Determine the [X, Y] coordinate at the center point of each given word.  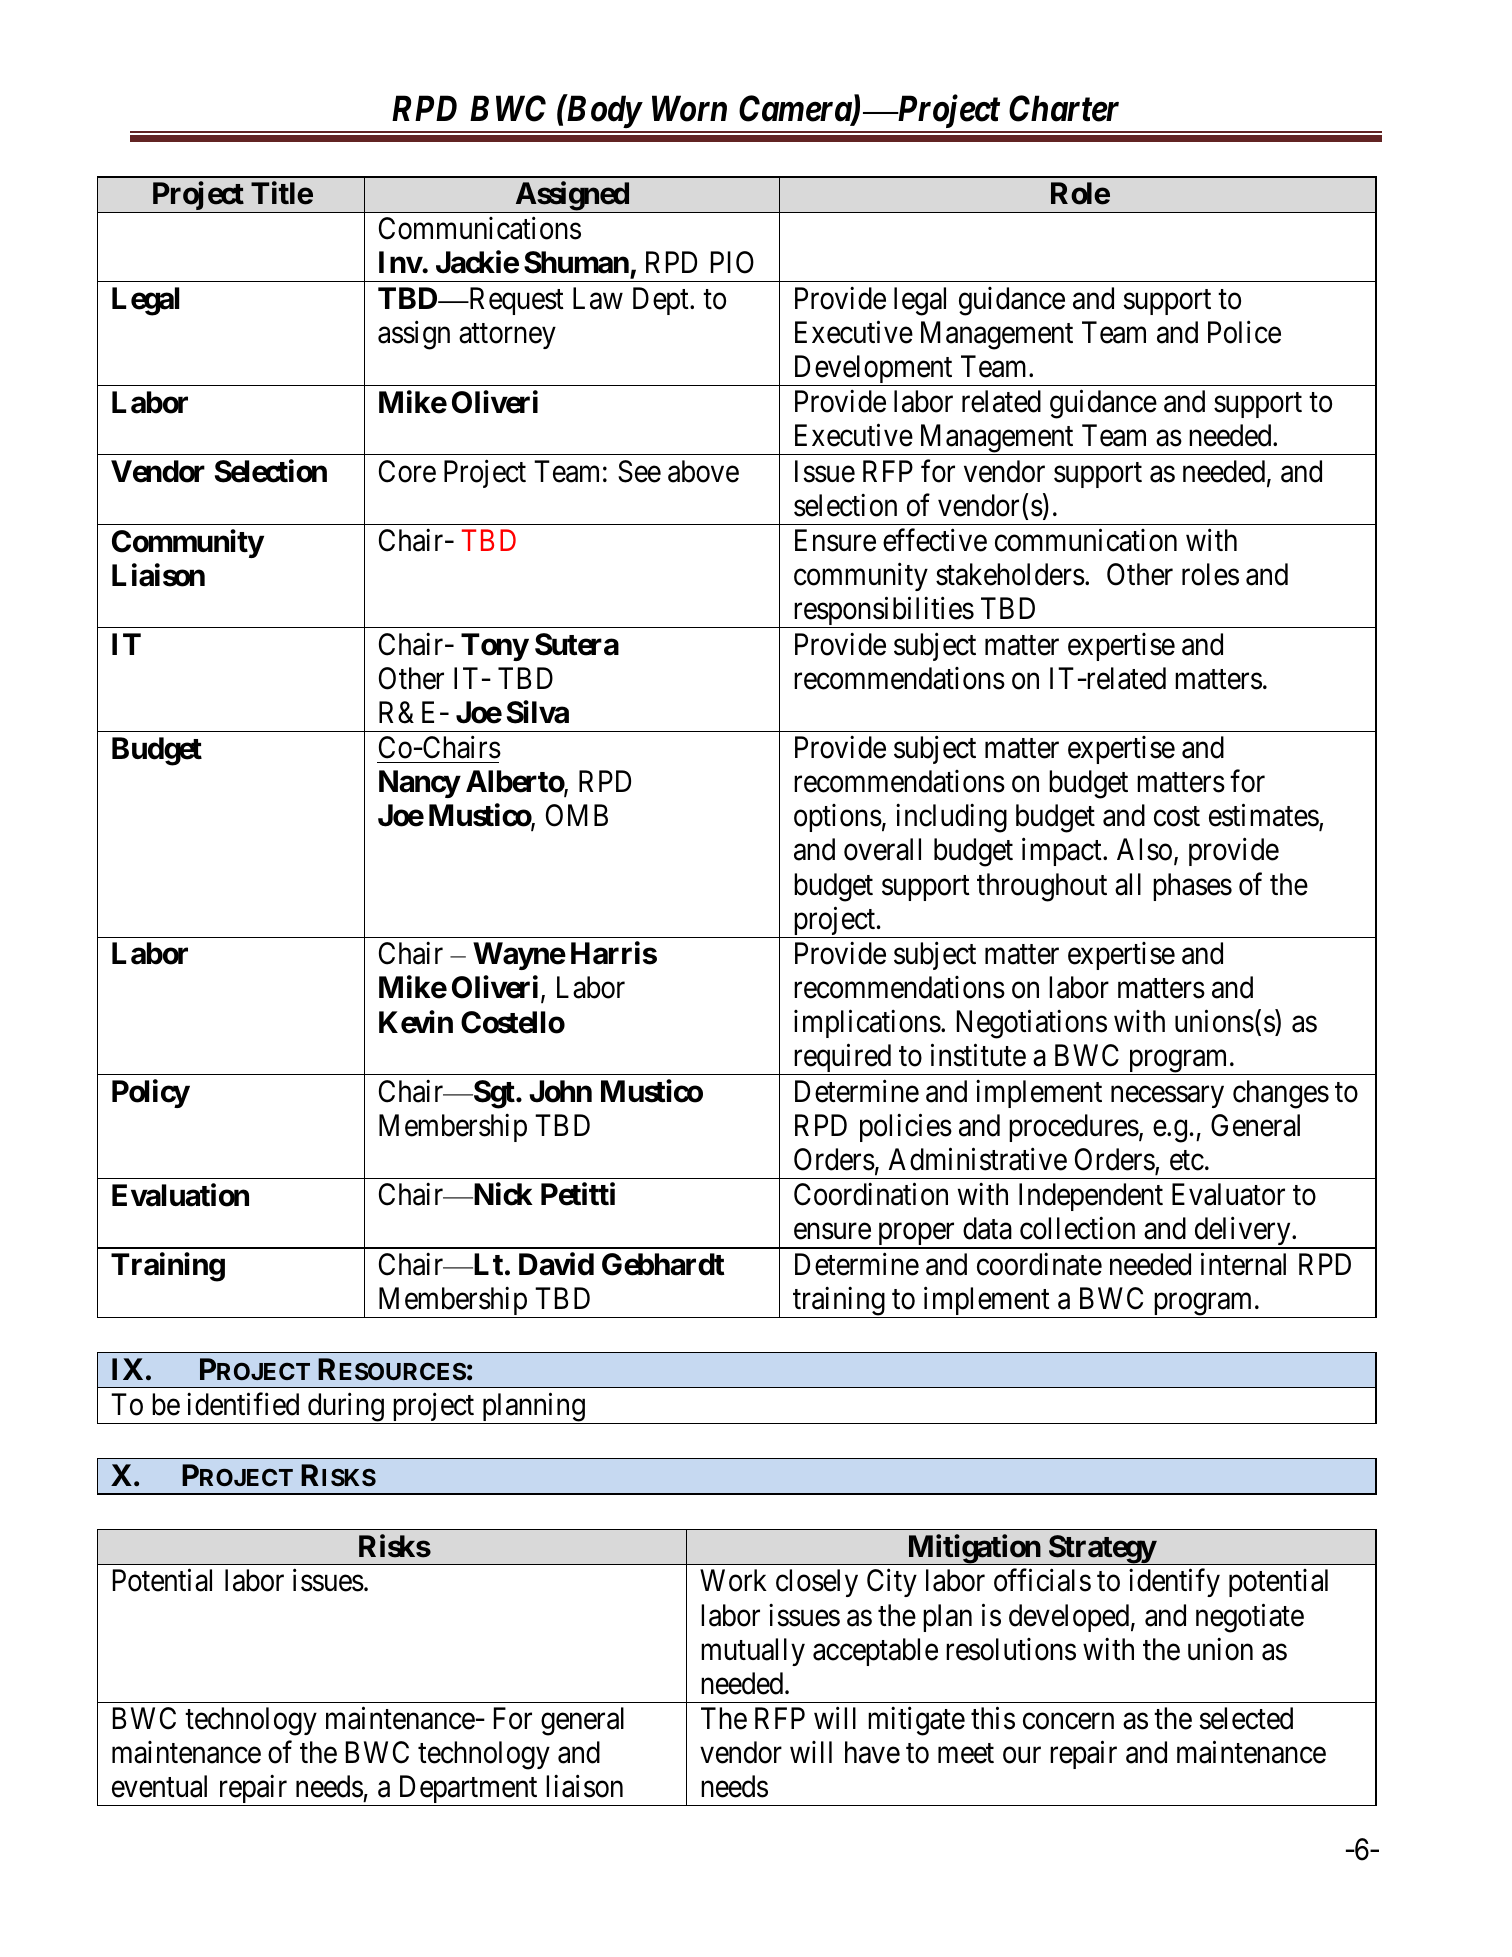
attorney [507, 336]
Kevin [416, 1022]
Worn [689, 109]
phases [1192, 887]
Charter [1064, 108]
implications [867, 1024]
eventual [159, 1786]
